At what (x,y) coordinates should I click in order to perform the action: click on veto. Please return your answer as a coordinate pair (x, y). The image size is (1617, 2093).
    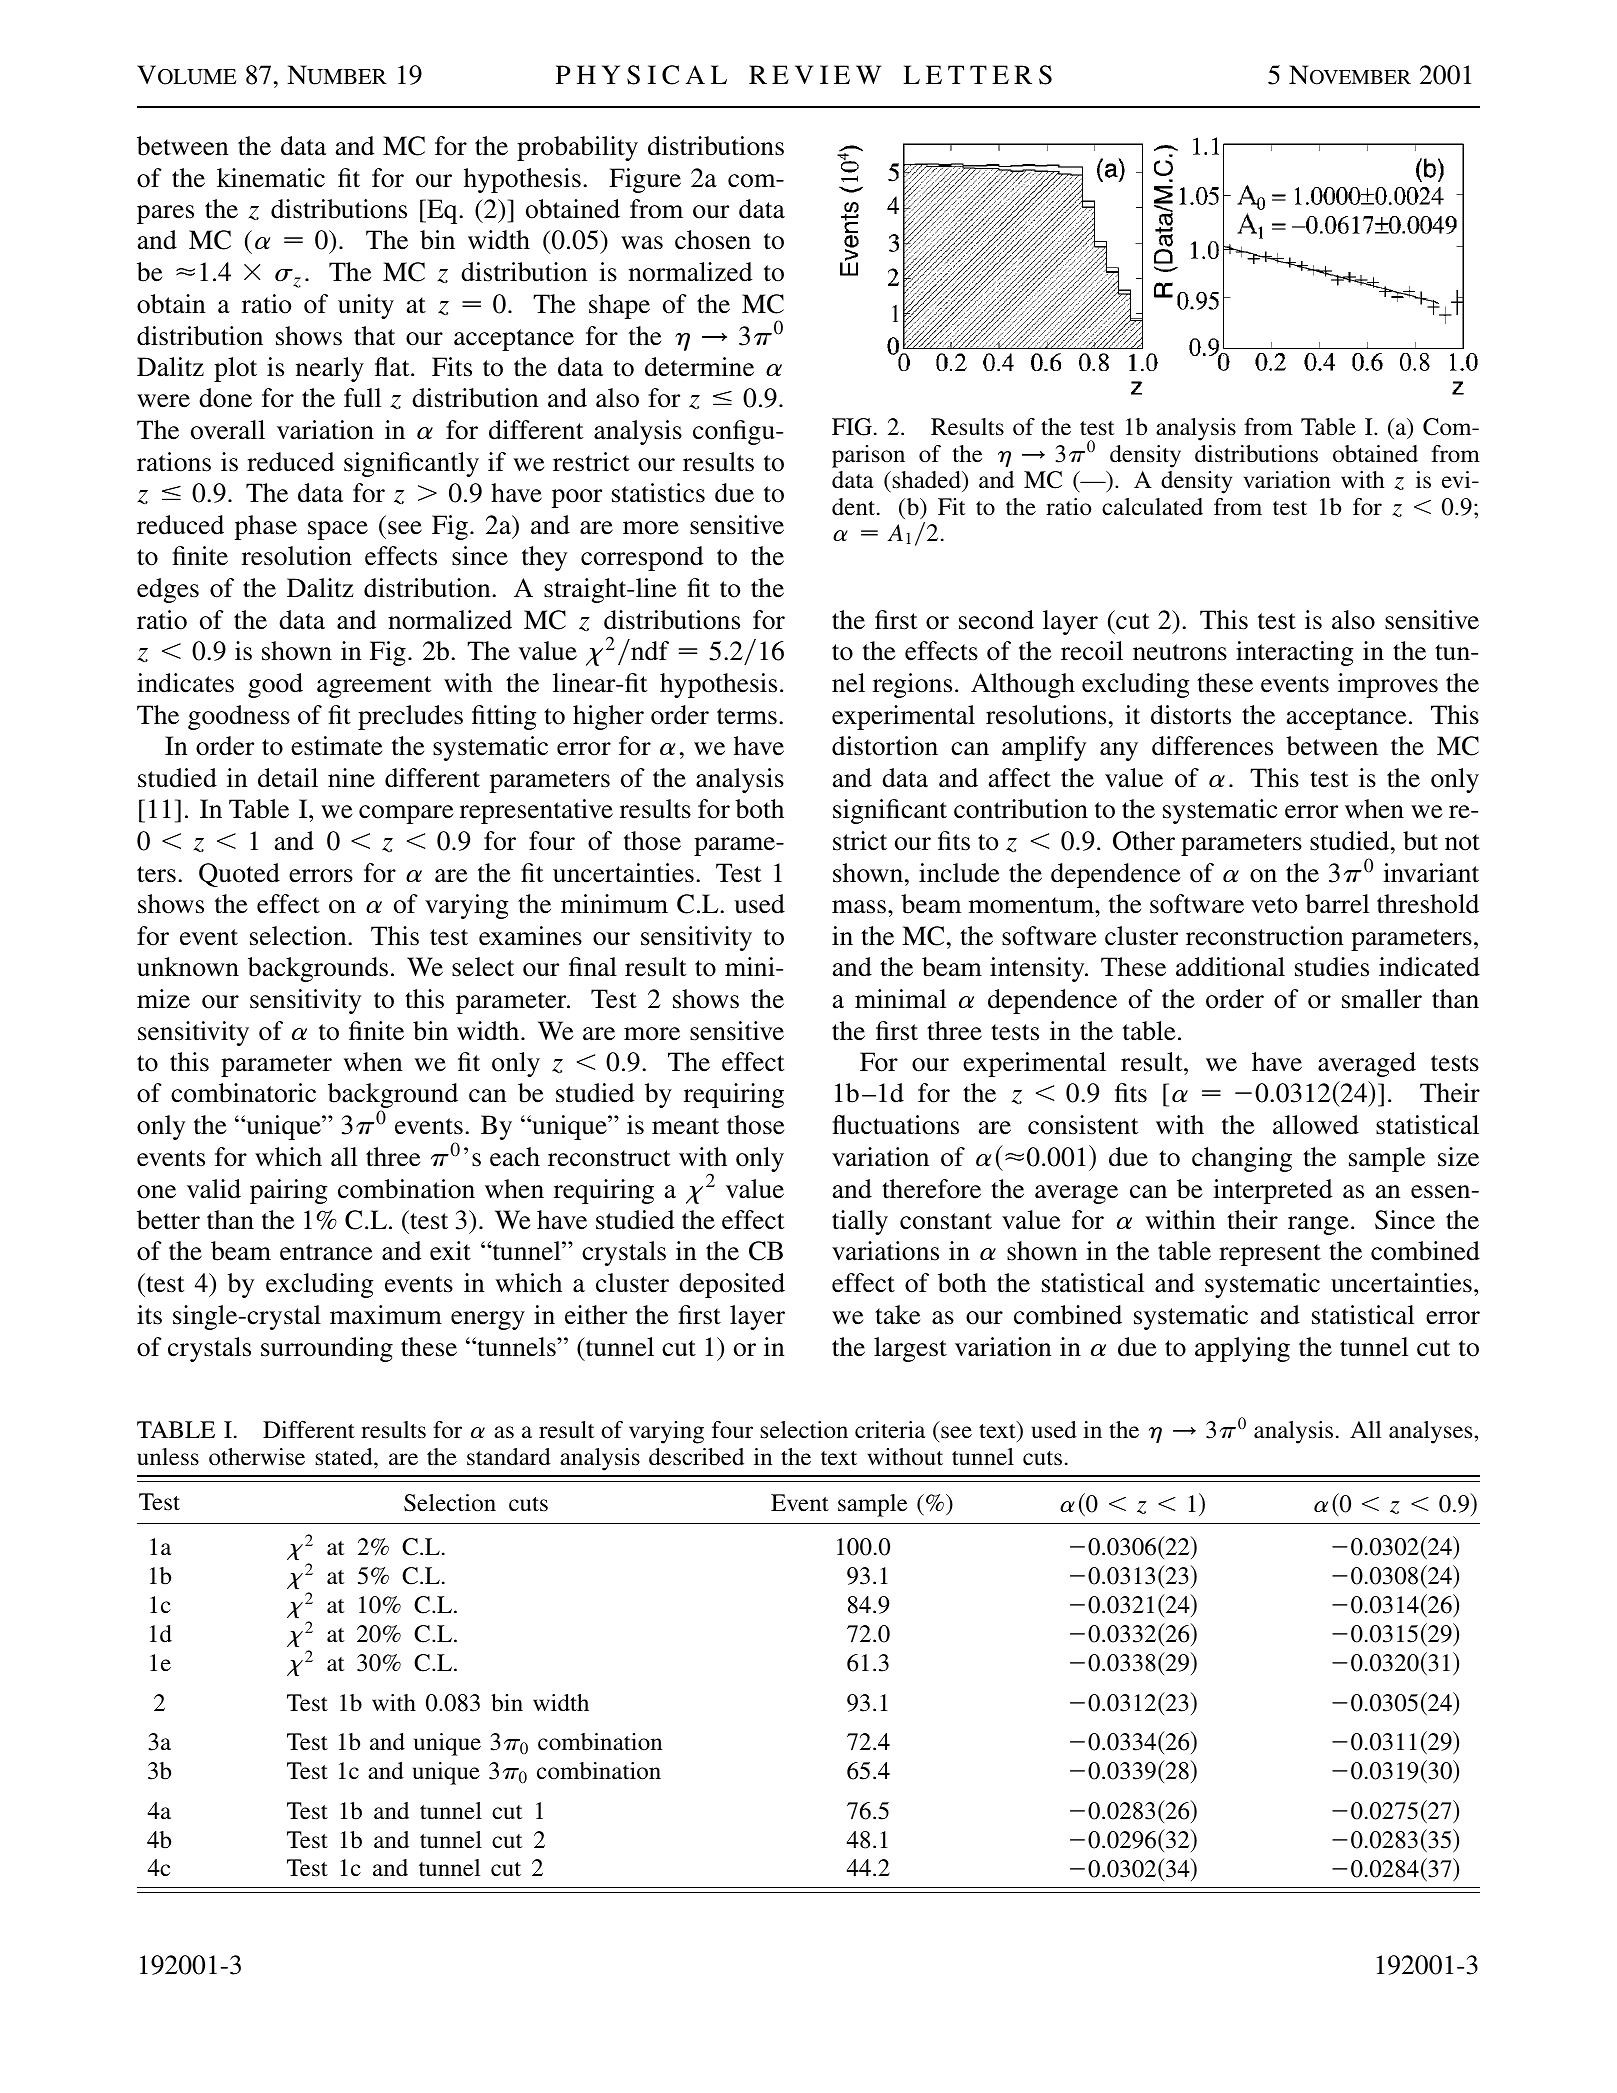
    Looking at the image, I should click on (1274, 905).
